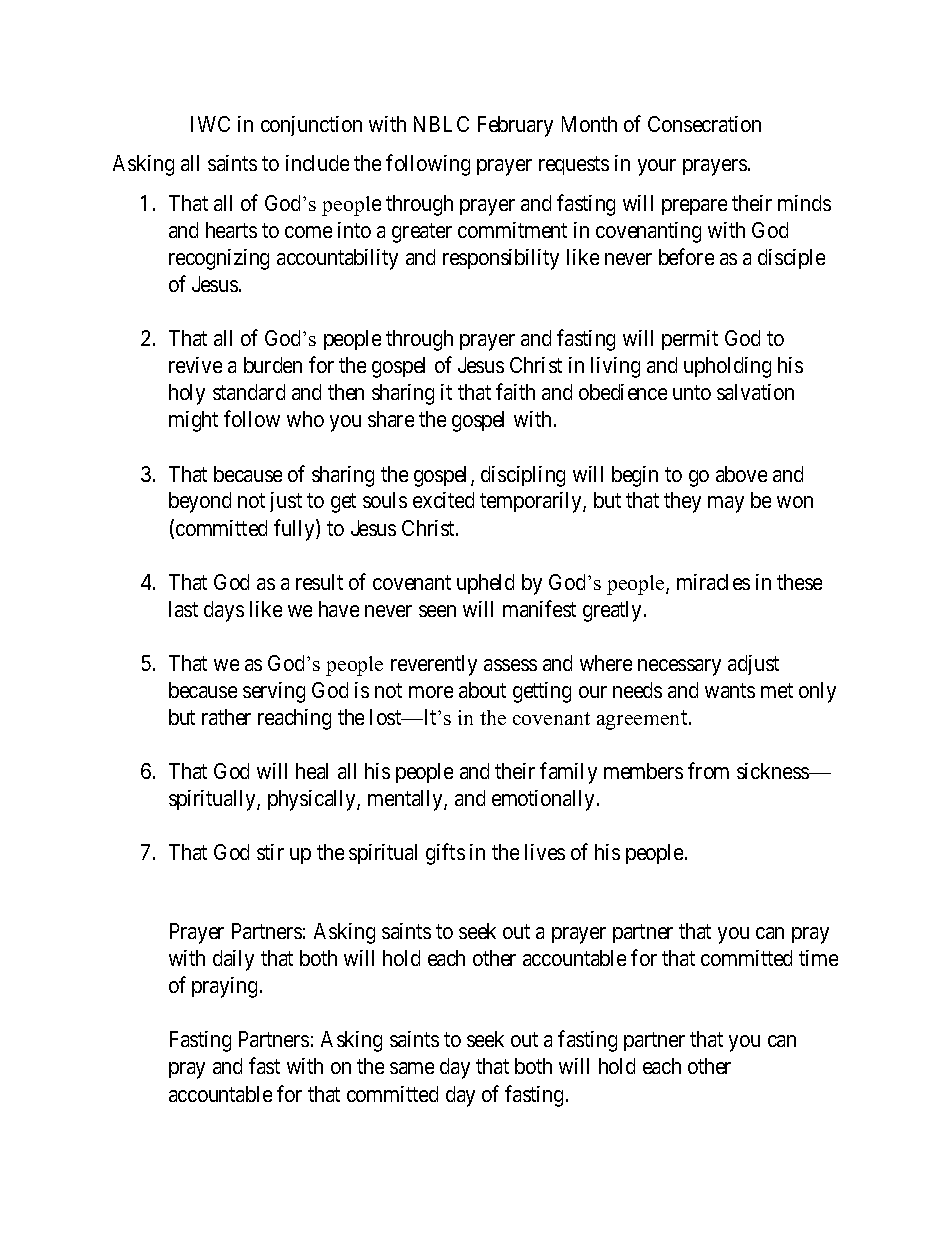  I want to click on rather, so click(226, 717).
